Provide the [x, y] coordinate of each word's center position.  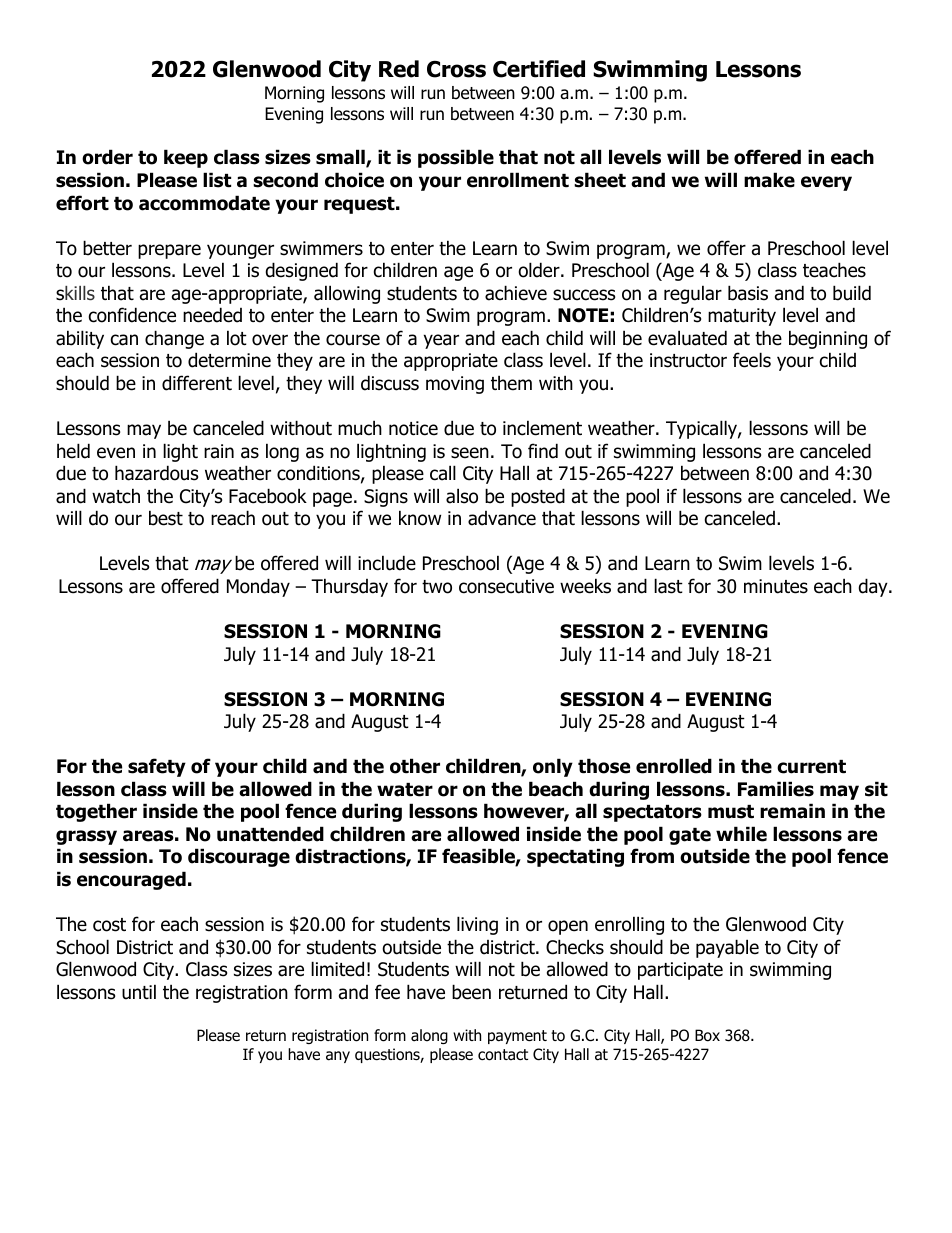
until [139, 992]
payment [517, 1037]
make [769, 180]
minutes [776, 586]
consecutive [506, 586]
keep [186, 158]
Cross [456, 69]
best [166, 518]
